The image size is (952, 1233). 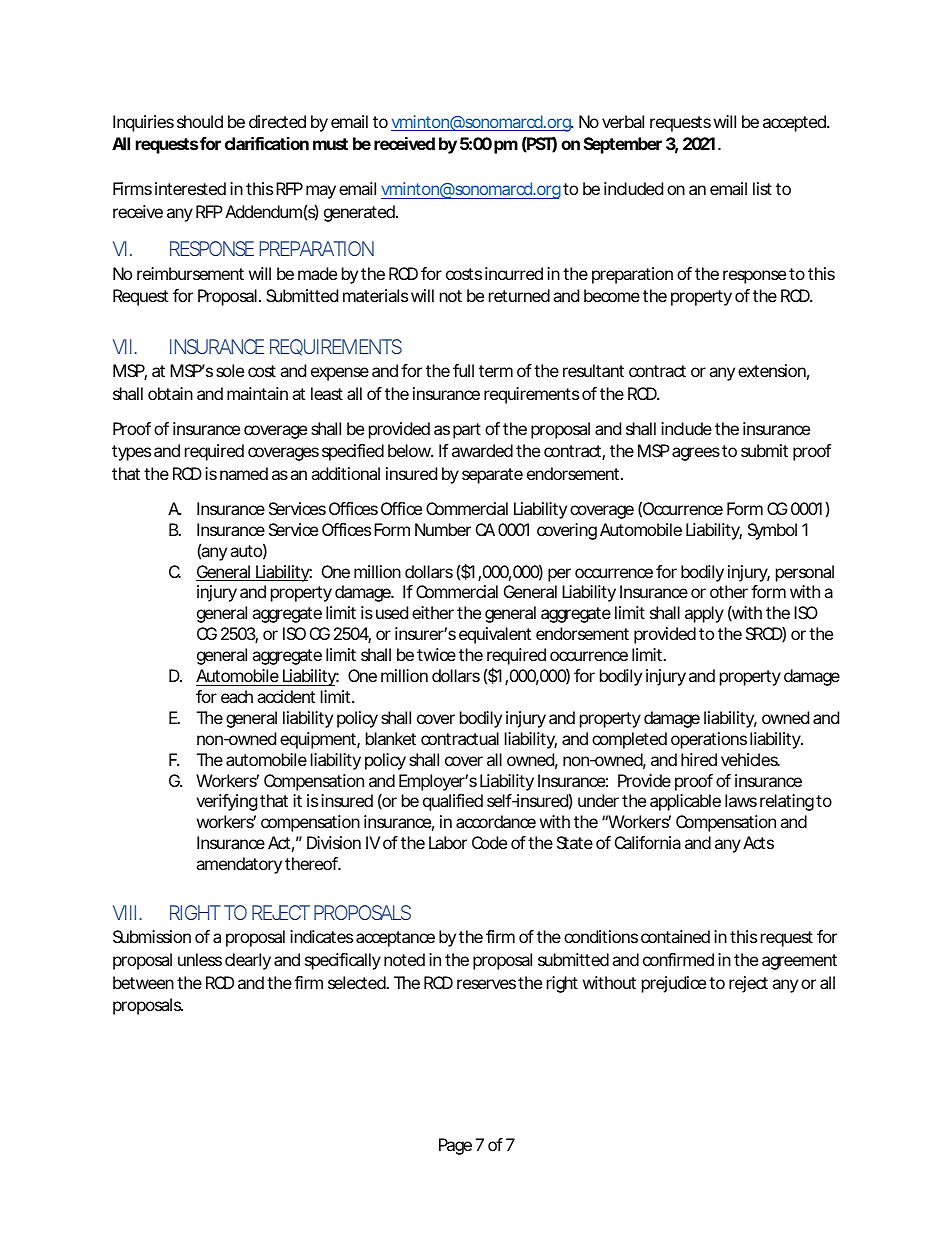 What do you see at coordinates (143, 982) in the screenshot?
I see `between` at bounding box center [143, 982].
